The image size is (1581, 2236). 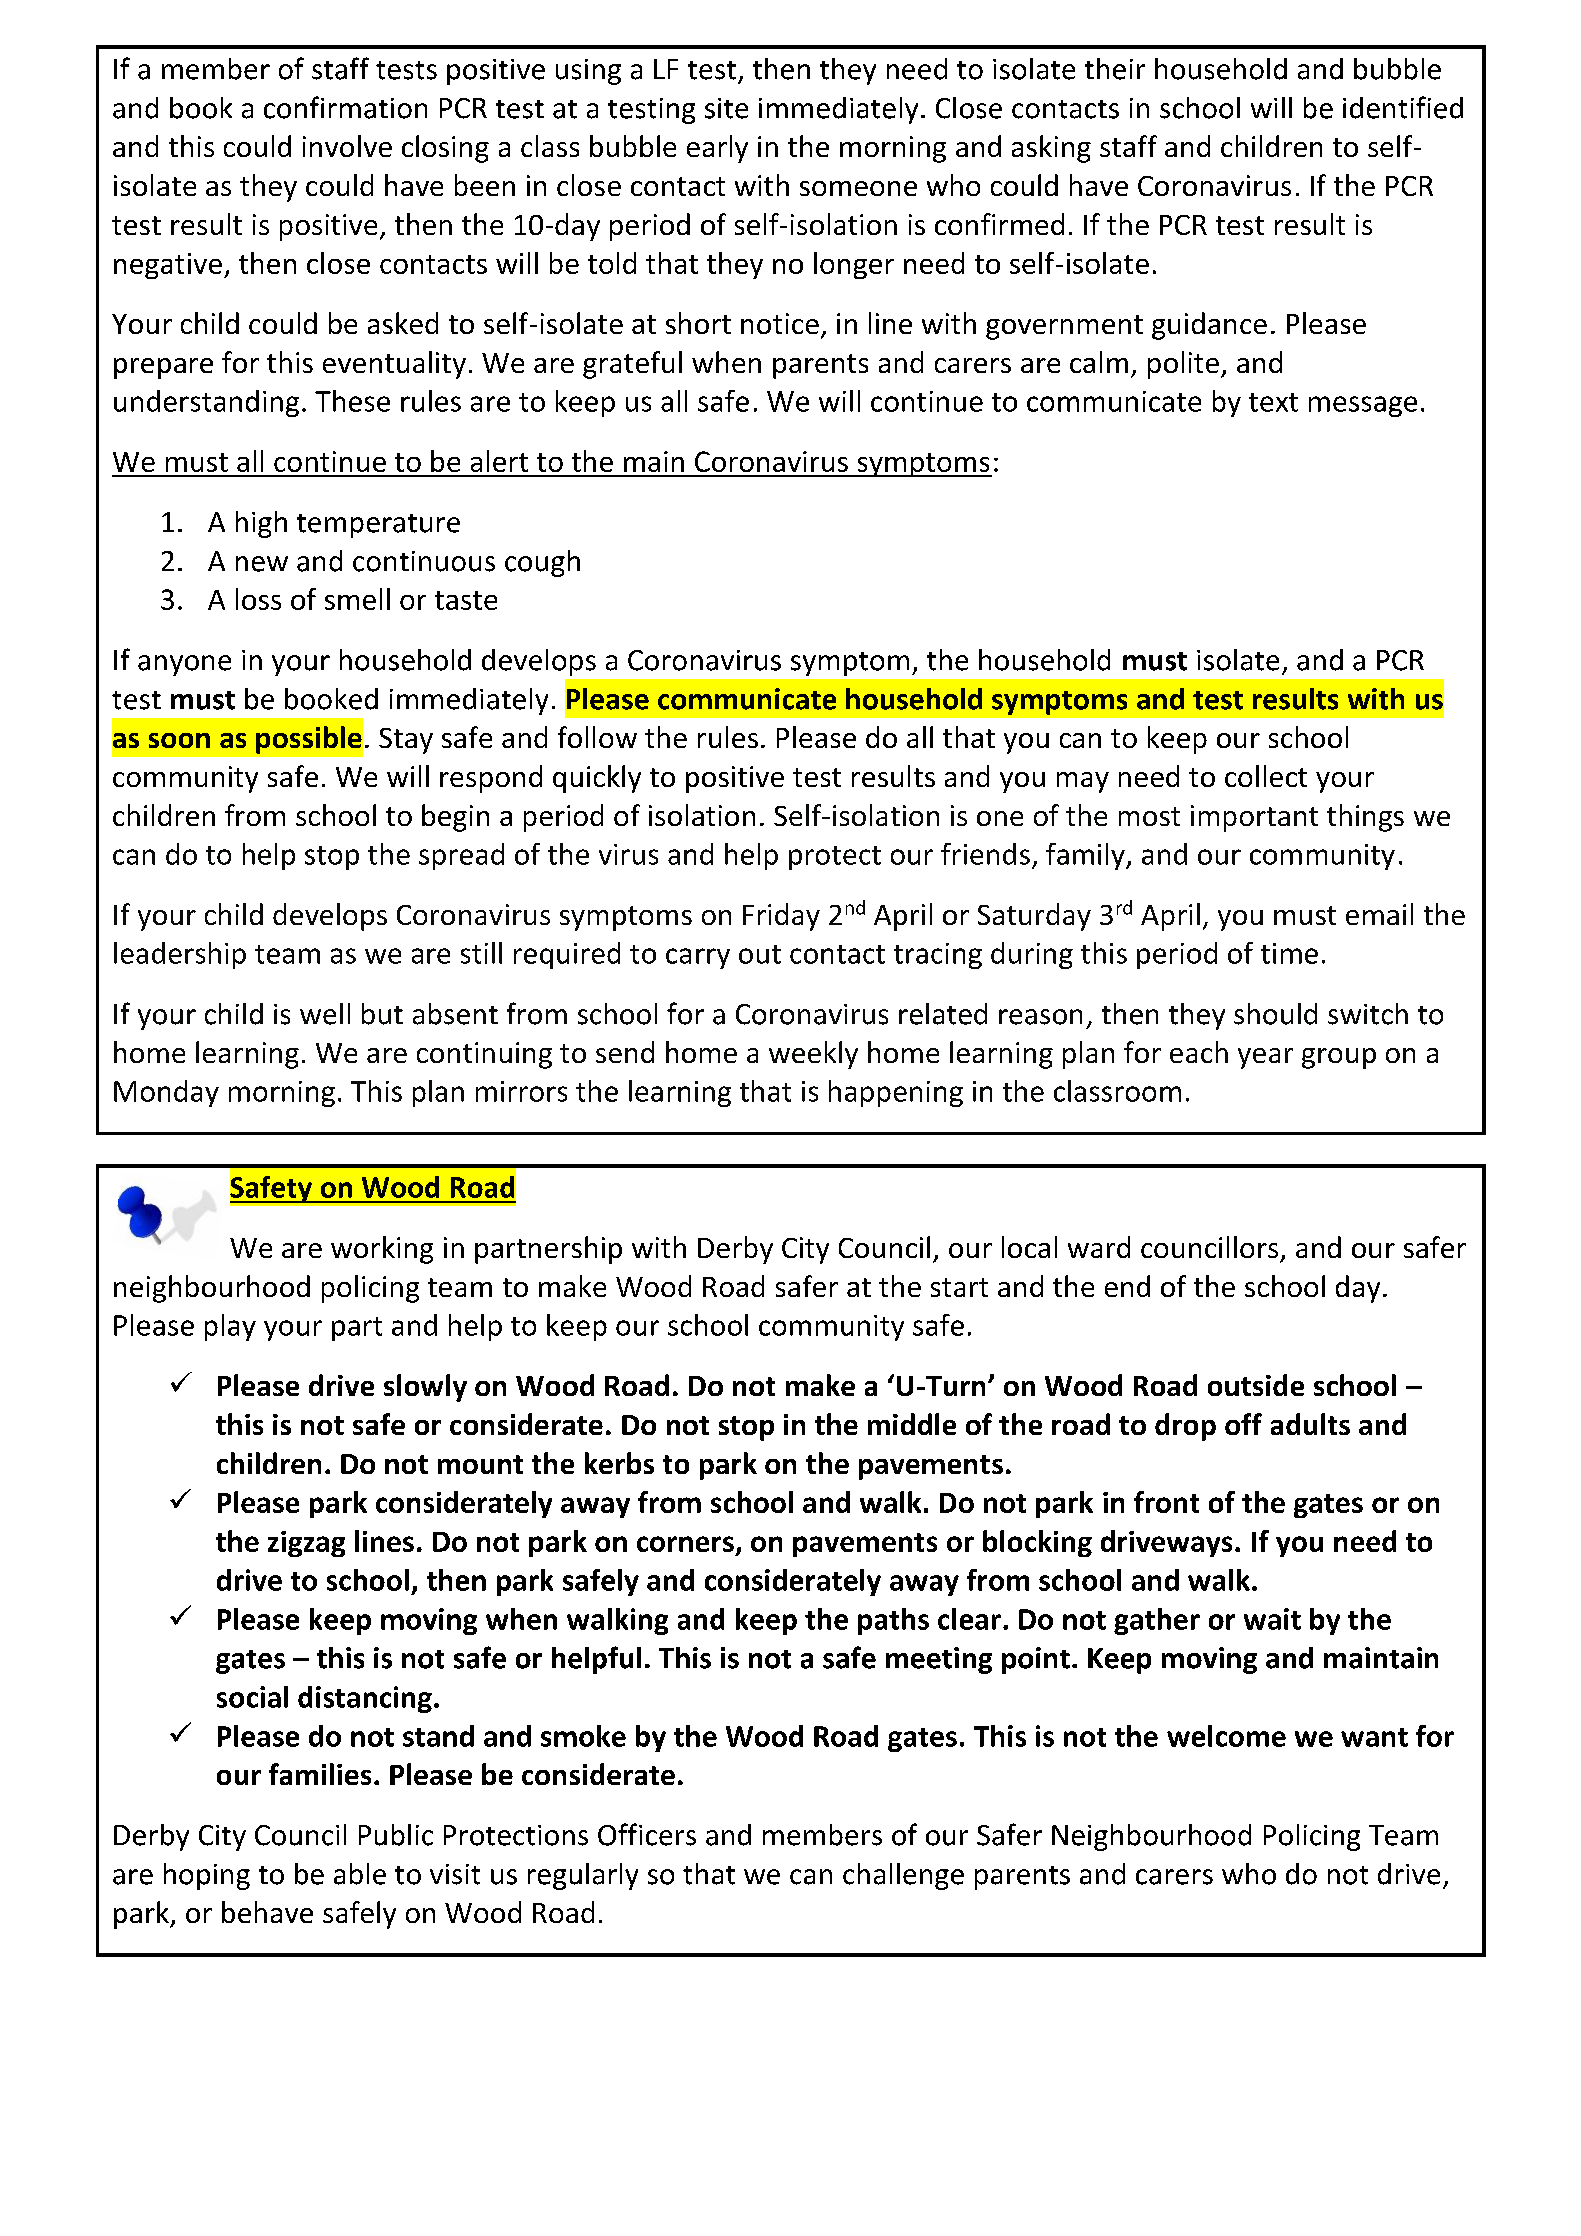 I want to click on Friday, so click(x=781, y=917).
